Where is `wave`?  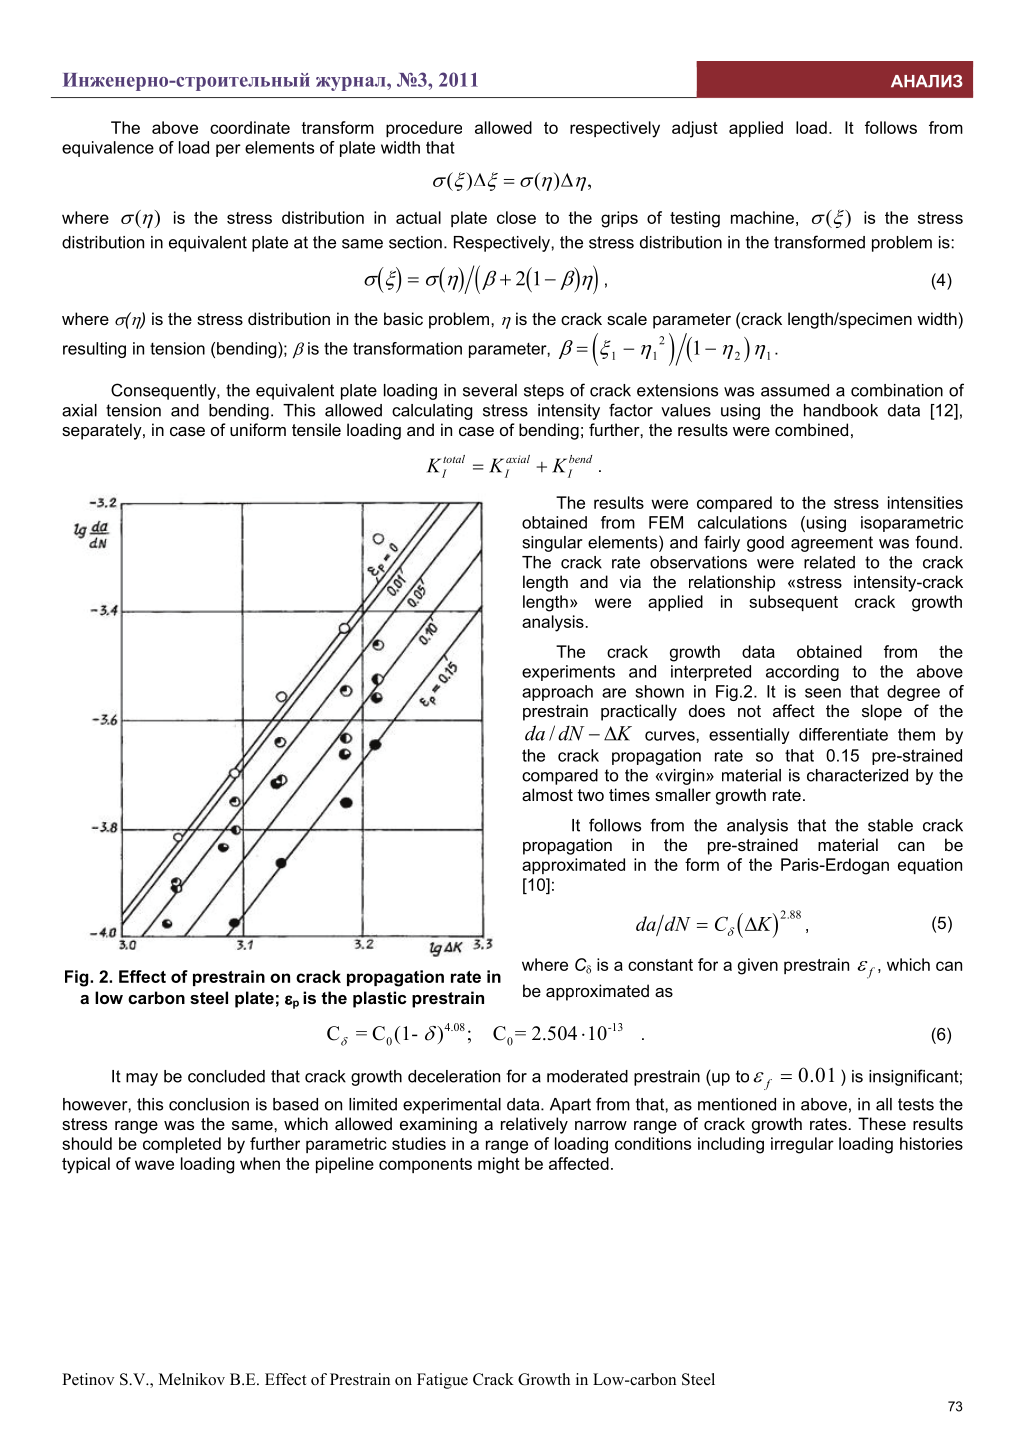 wave is located at coordinates (154, 1165).
